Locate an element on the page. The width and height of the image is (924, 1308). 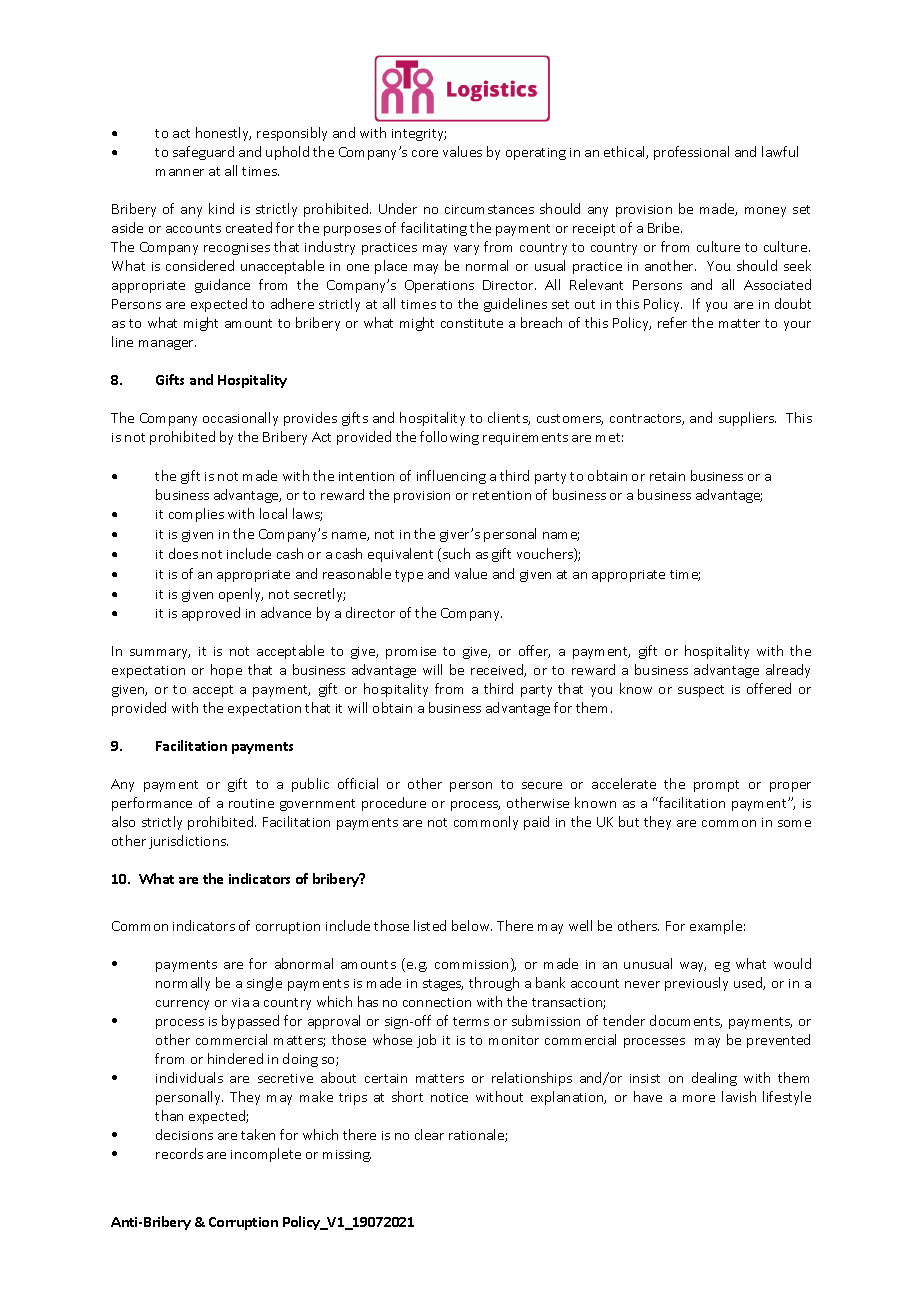
hope is located at coordinates (226, 671).
